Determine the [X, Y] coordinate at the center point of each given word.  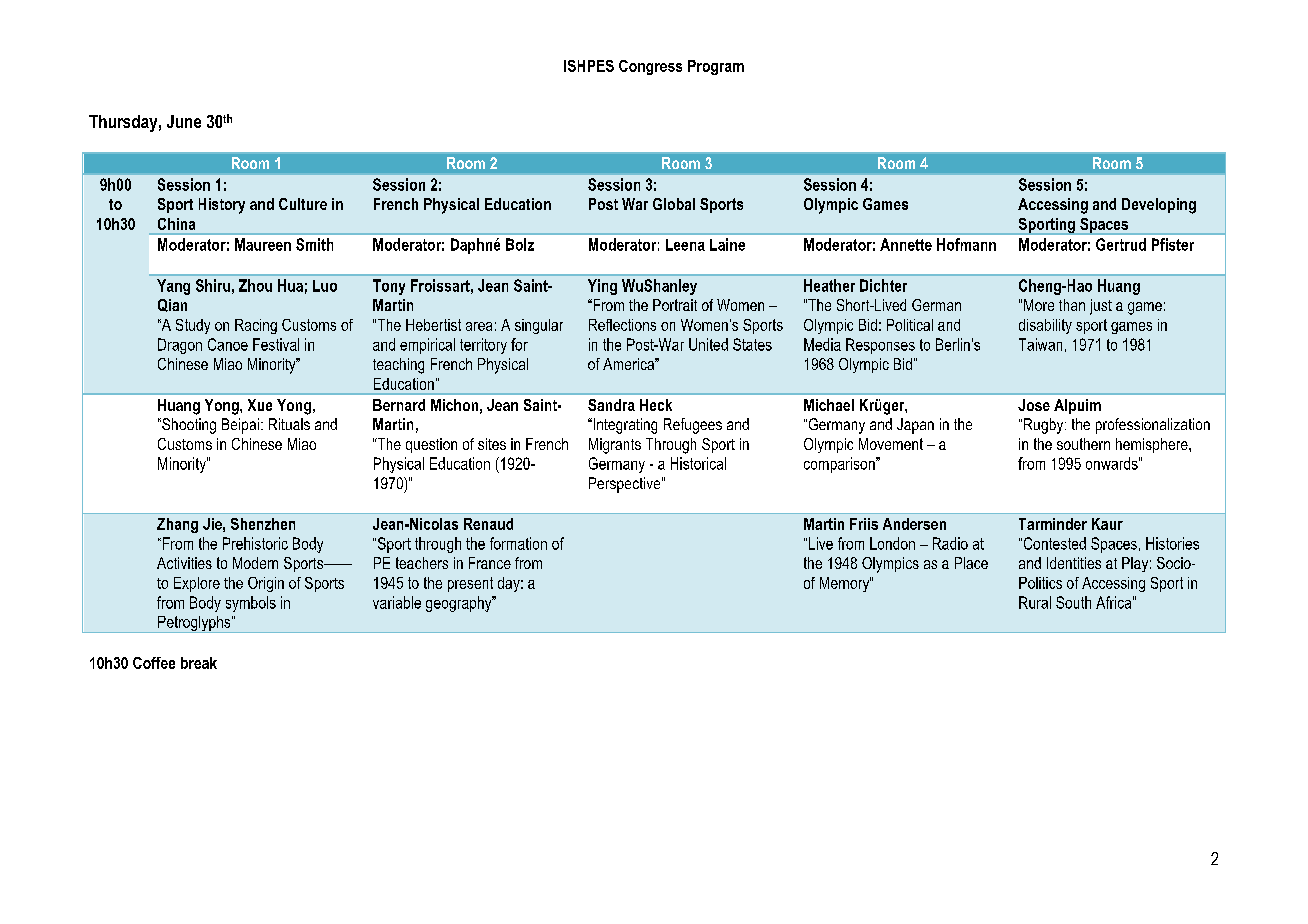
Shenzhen [263, 524]
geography [460, 604]
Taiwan [1040, 344]
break [199, 663]
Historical [698, 463]
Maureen [263, 244]
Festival [276, 344]
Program [716, 67]
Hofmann [966, 244]
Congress [650, 67]
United [708, 344]
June [184, 121]
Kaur [1107, 524]
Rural [1035, 602]
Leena [685, 245]
